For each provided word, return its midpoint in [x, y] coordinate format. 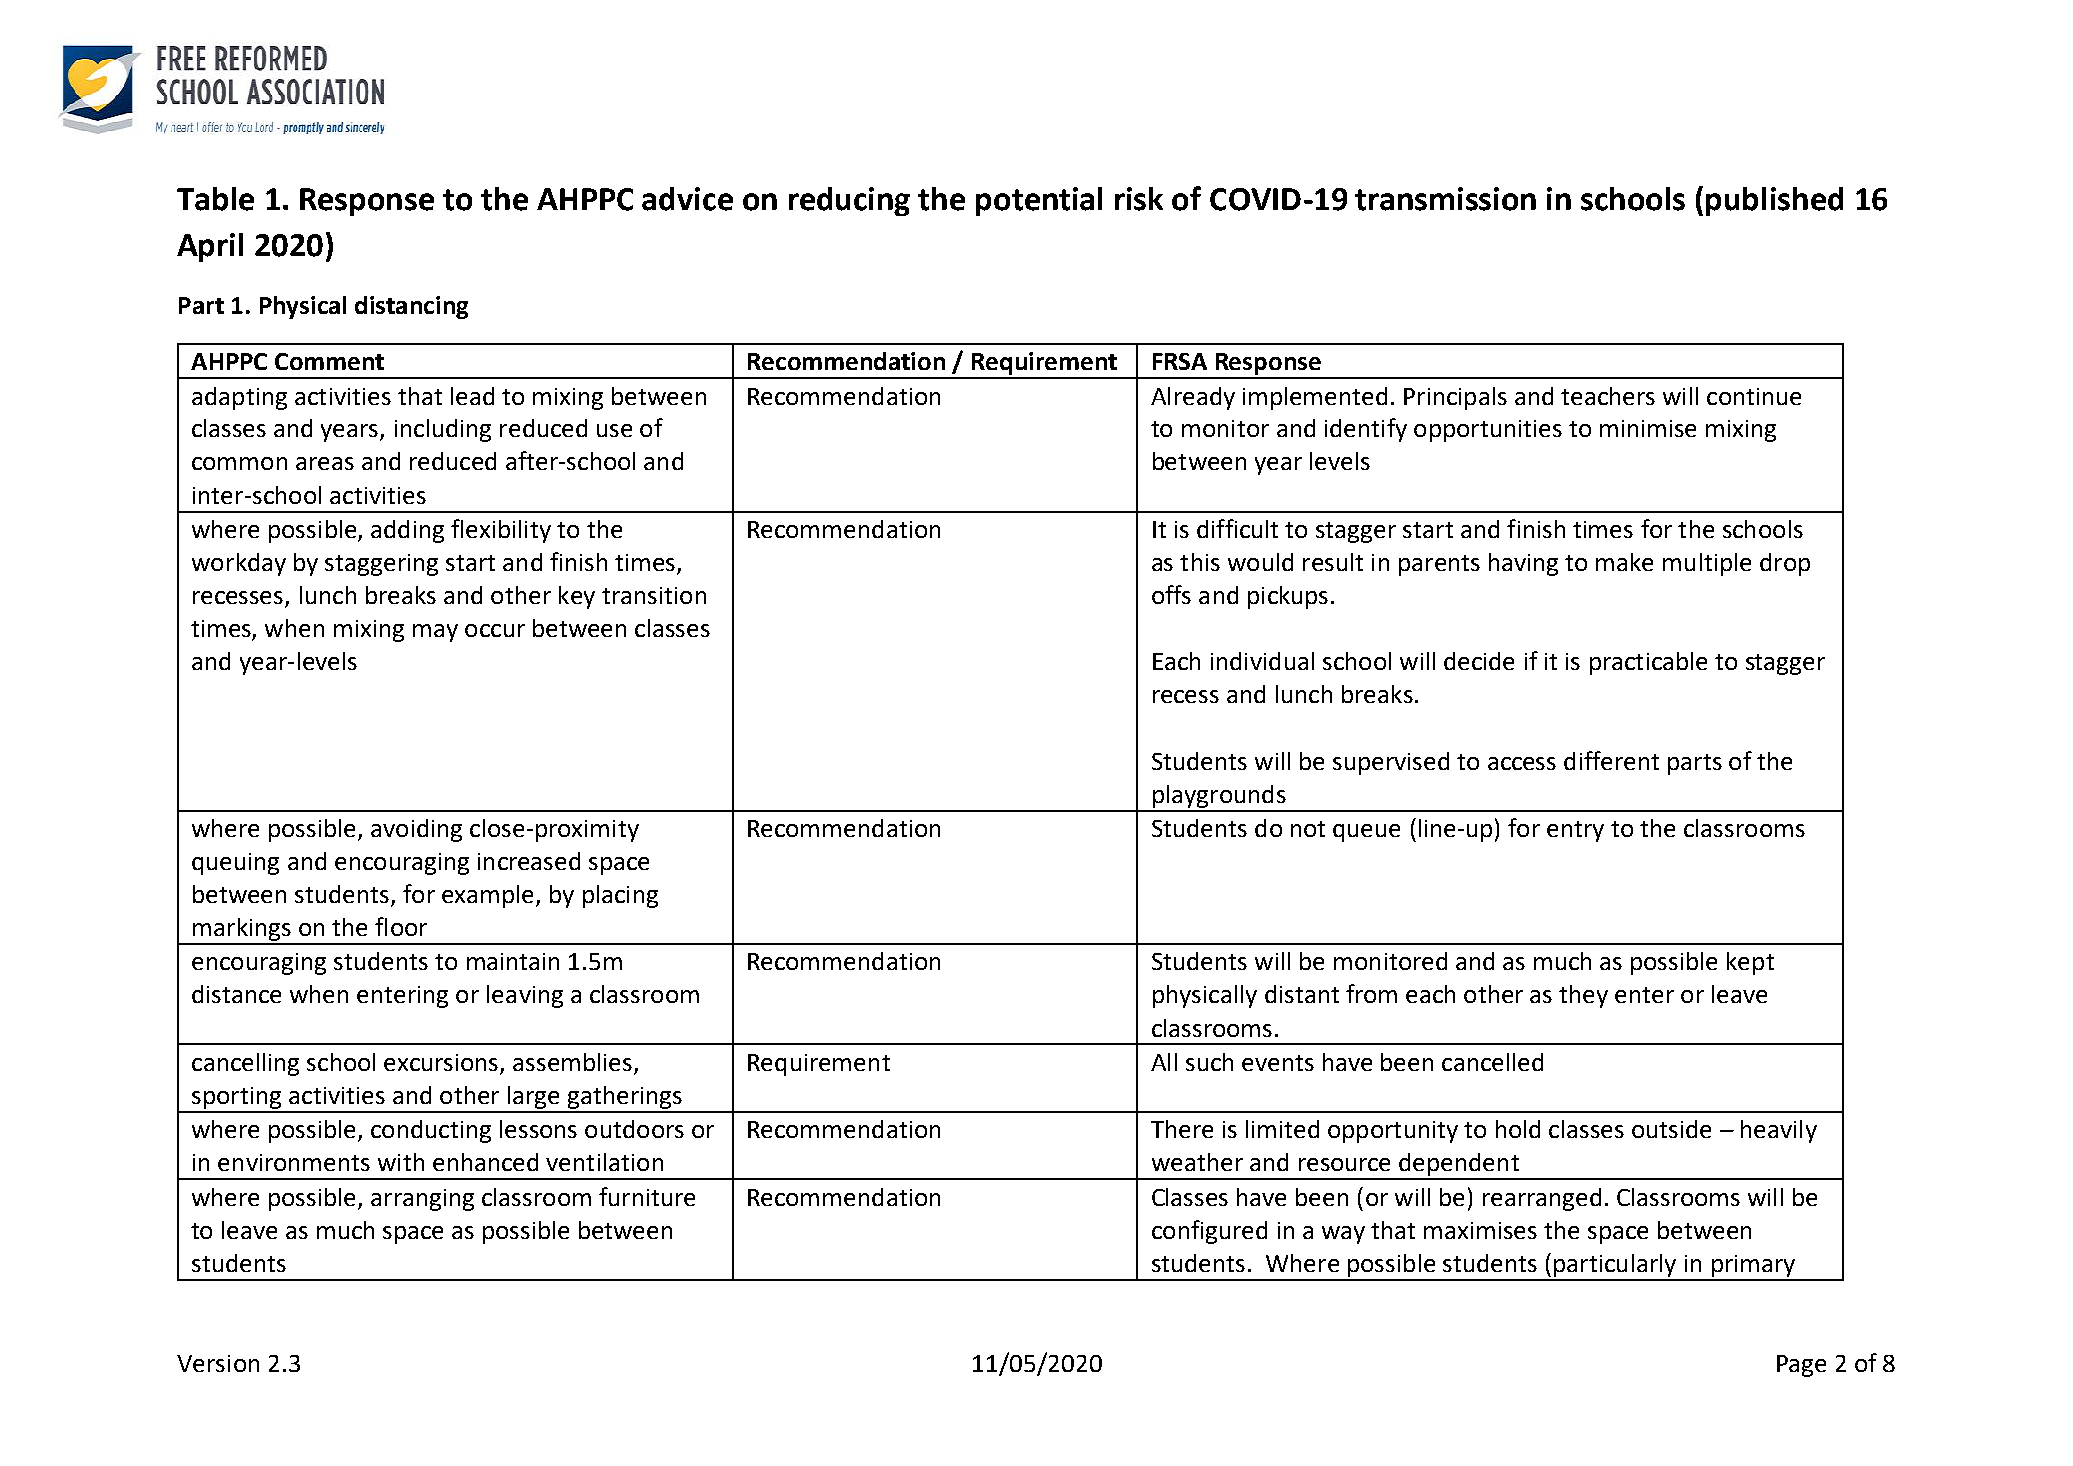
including [443, 430]
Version [218, 1363]
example [487, 896]
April [210, 247]
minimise [1648, 428]
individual [1262, 661]
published [1774, 201]
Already [1193, 398]
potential [1039, 201]
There [1182, 1129]
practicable [1648, 663]
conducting [431, 1131]
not [1308, 829]
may [435, 633]
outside [1671, 1129]
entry [1575, 831]
